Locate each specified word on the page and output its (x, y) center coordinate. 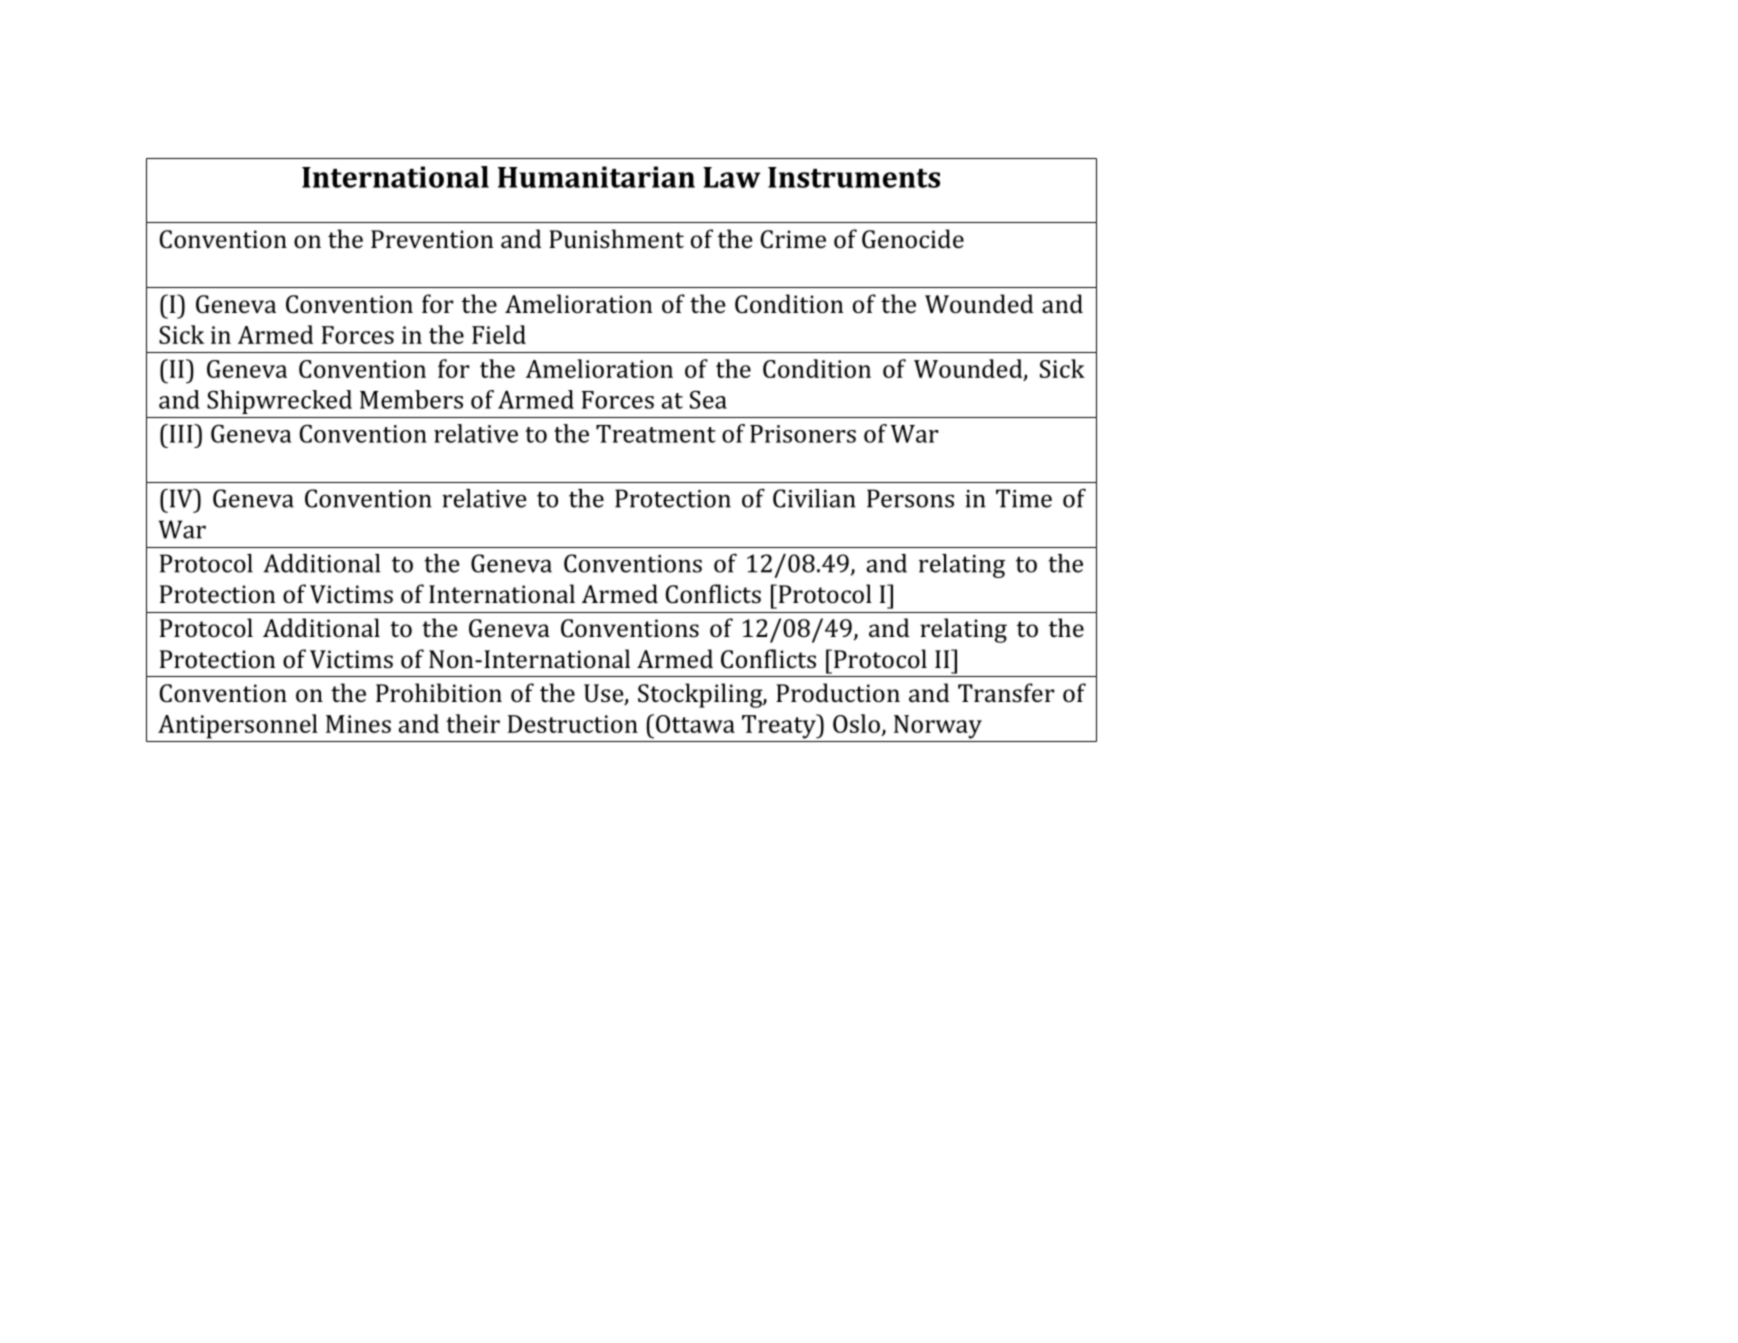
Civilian (814, 498)
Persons (910, 498)
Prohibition (439, 692)
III (181, 433)
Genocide (913, 238)
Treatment (655, 434)
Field (499, 334)
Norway (938, 727)
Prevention (432, 239)
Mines (358, 724)
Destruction (573, 724)
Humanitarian (596, 177)
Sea (708, 399)
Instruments (854, 177)
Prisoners (803, 434)
